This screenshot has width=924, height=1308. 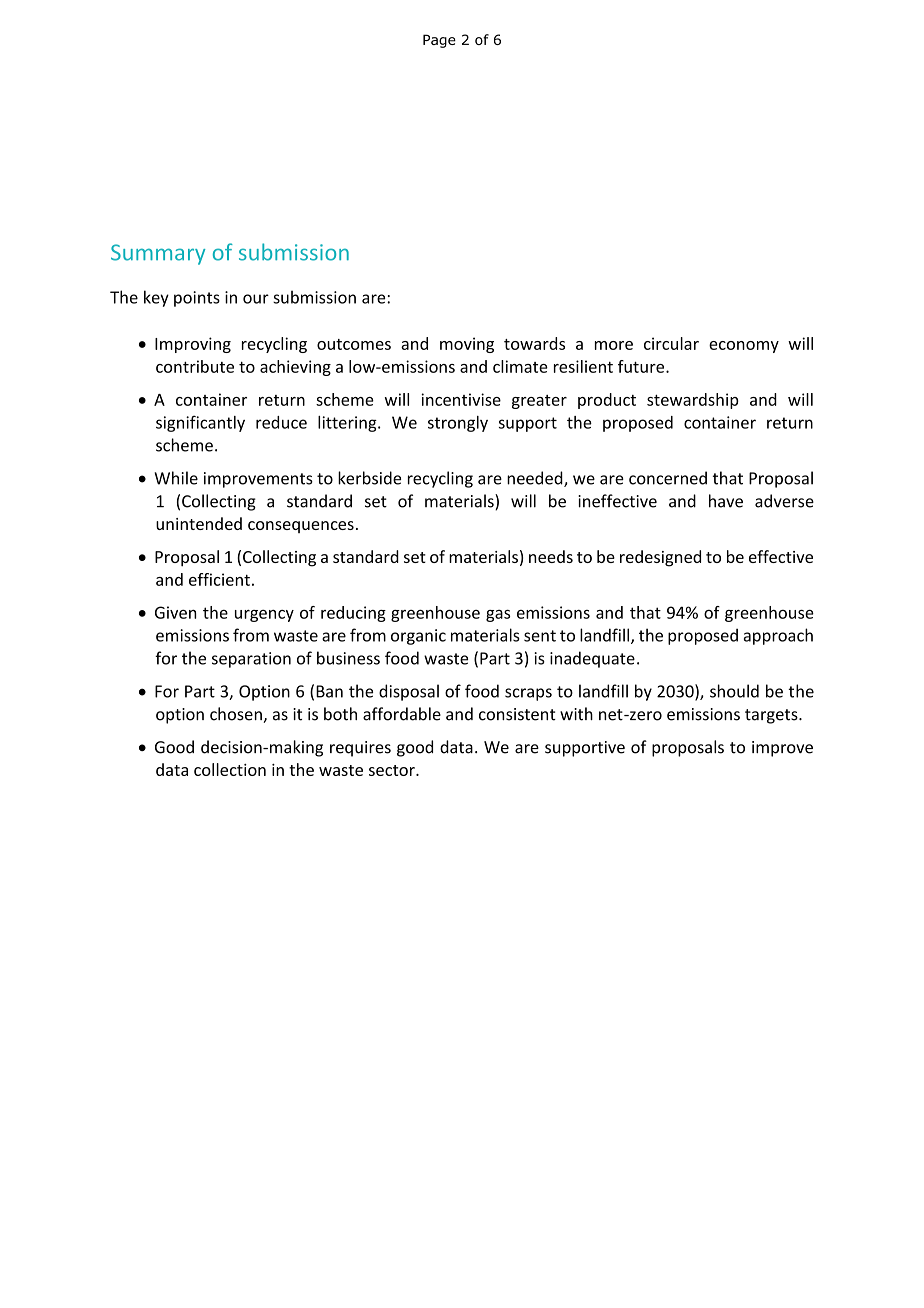 What do you see at coordinates (517, 714) in the screenshot?
I see `consistent` at bounding box center [517, 714].
